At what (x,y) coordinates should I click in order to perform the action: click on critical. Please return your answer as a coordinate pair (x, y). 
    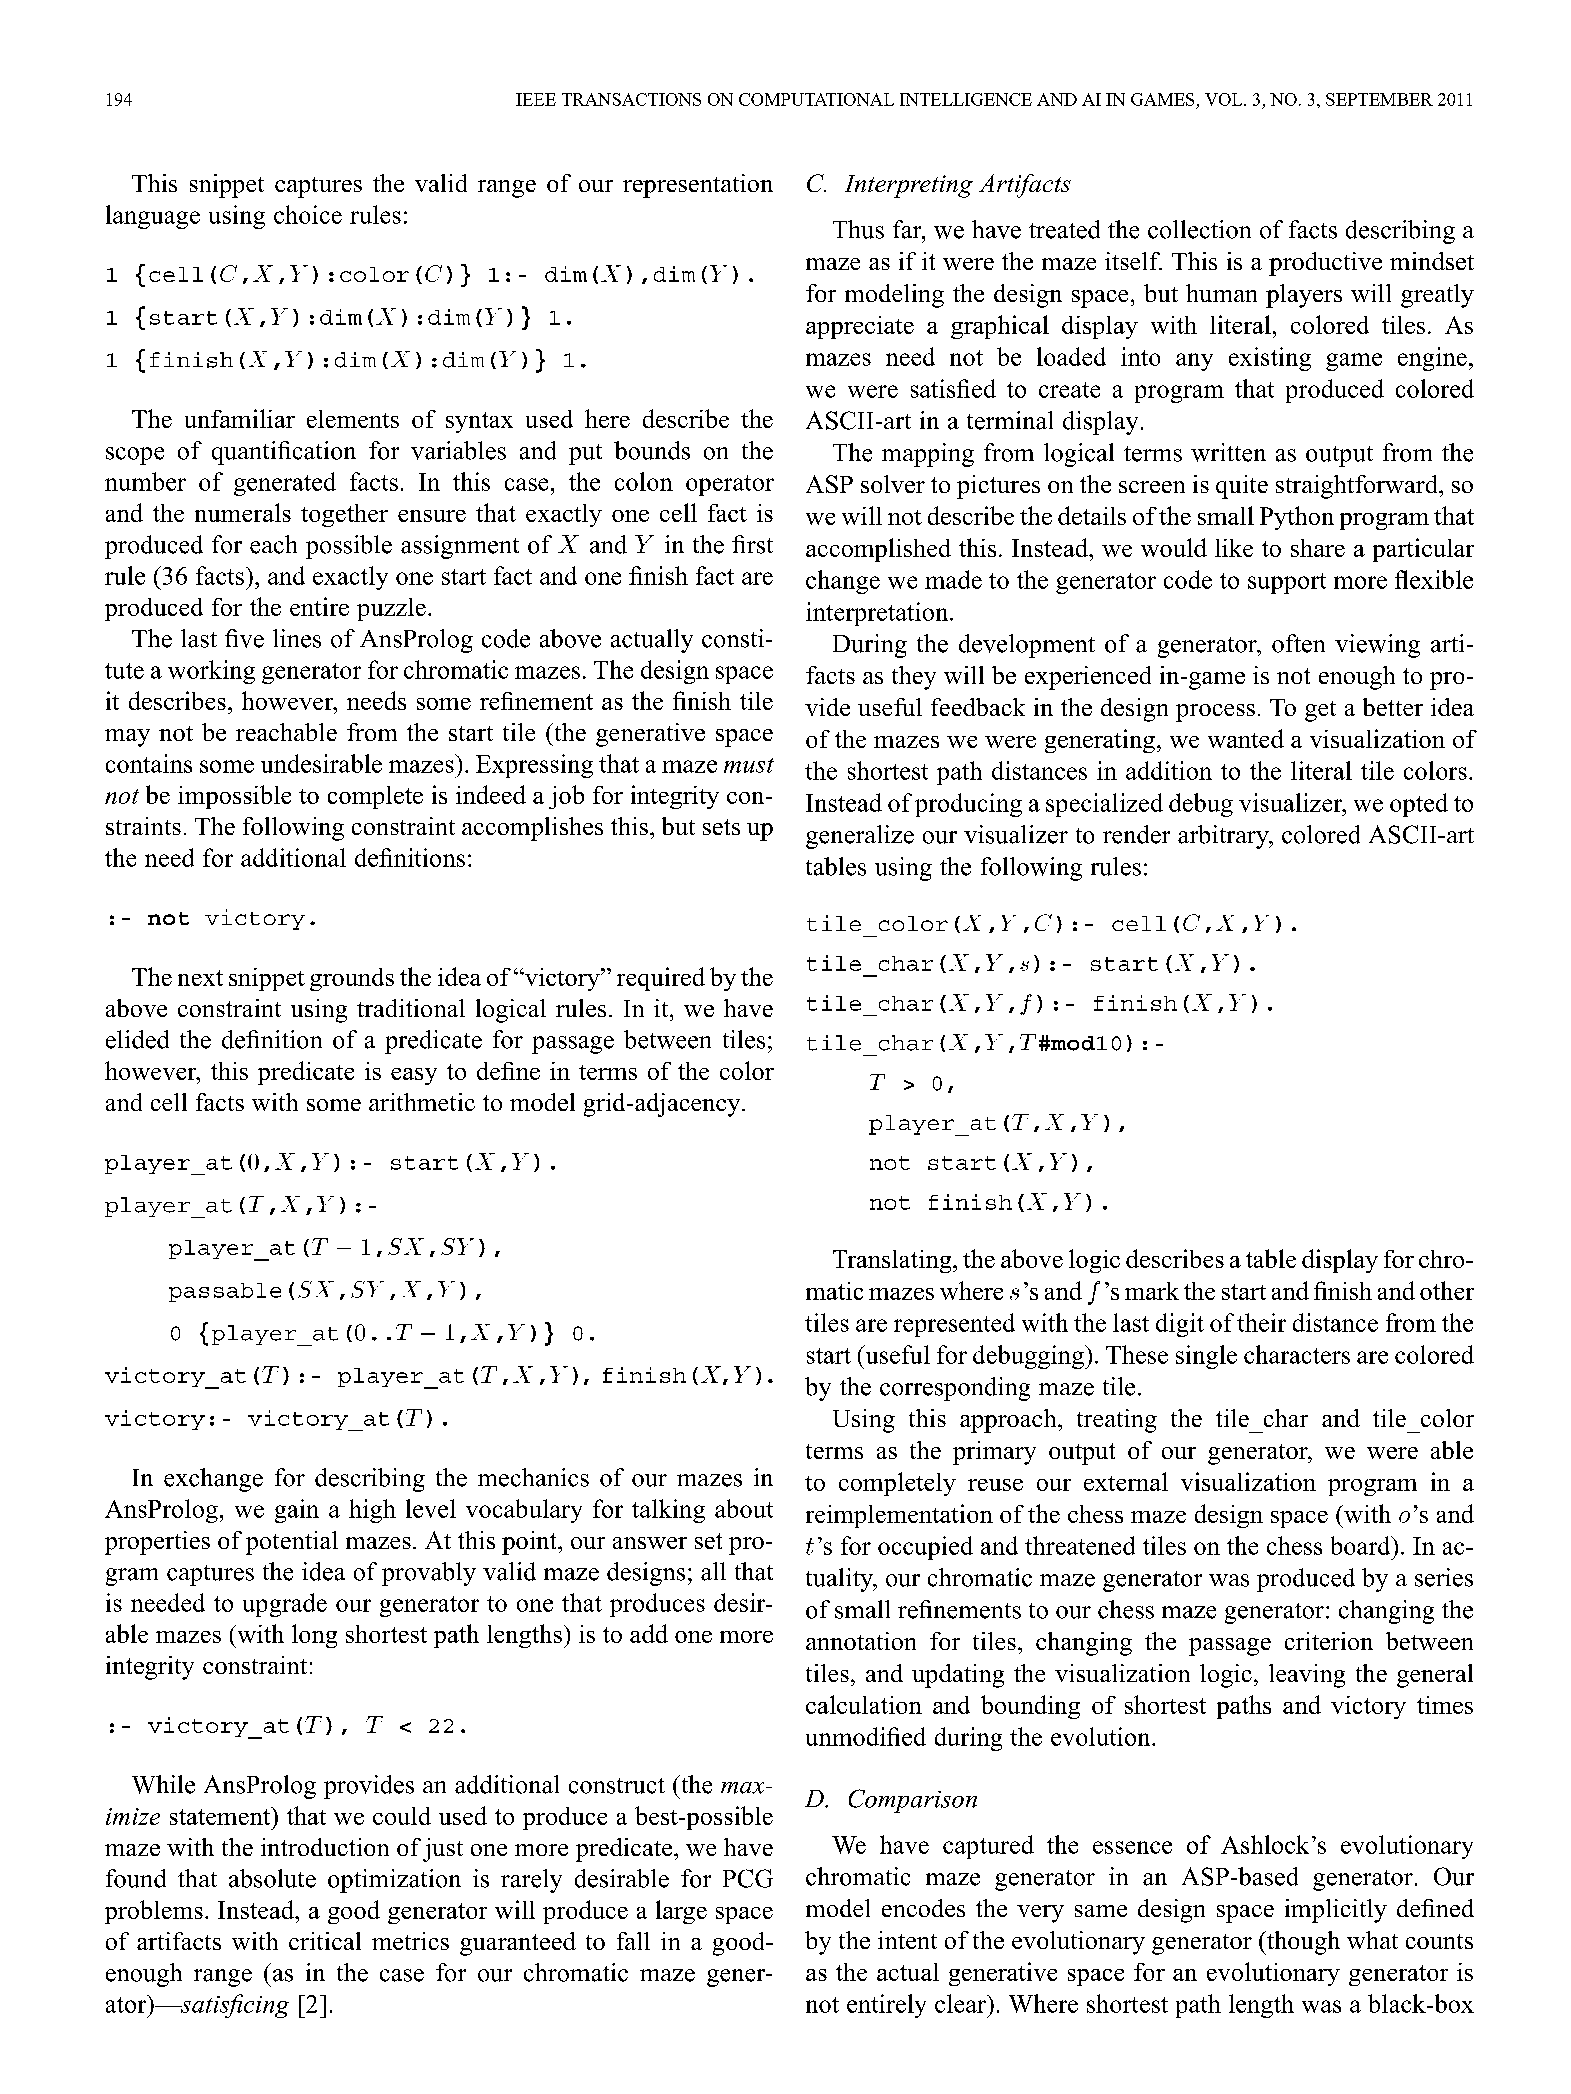
    Looking at the image, I should click on (325, 1941).
